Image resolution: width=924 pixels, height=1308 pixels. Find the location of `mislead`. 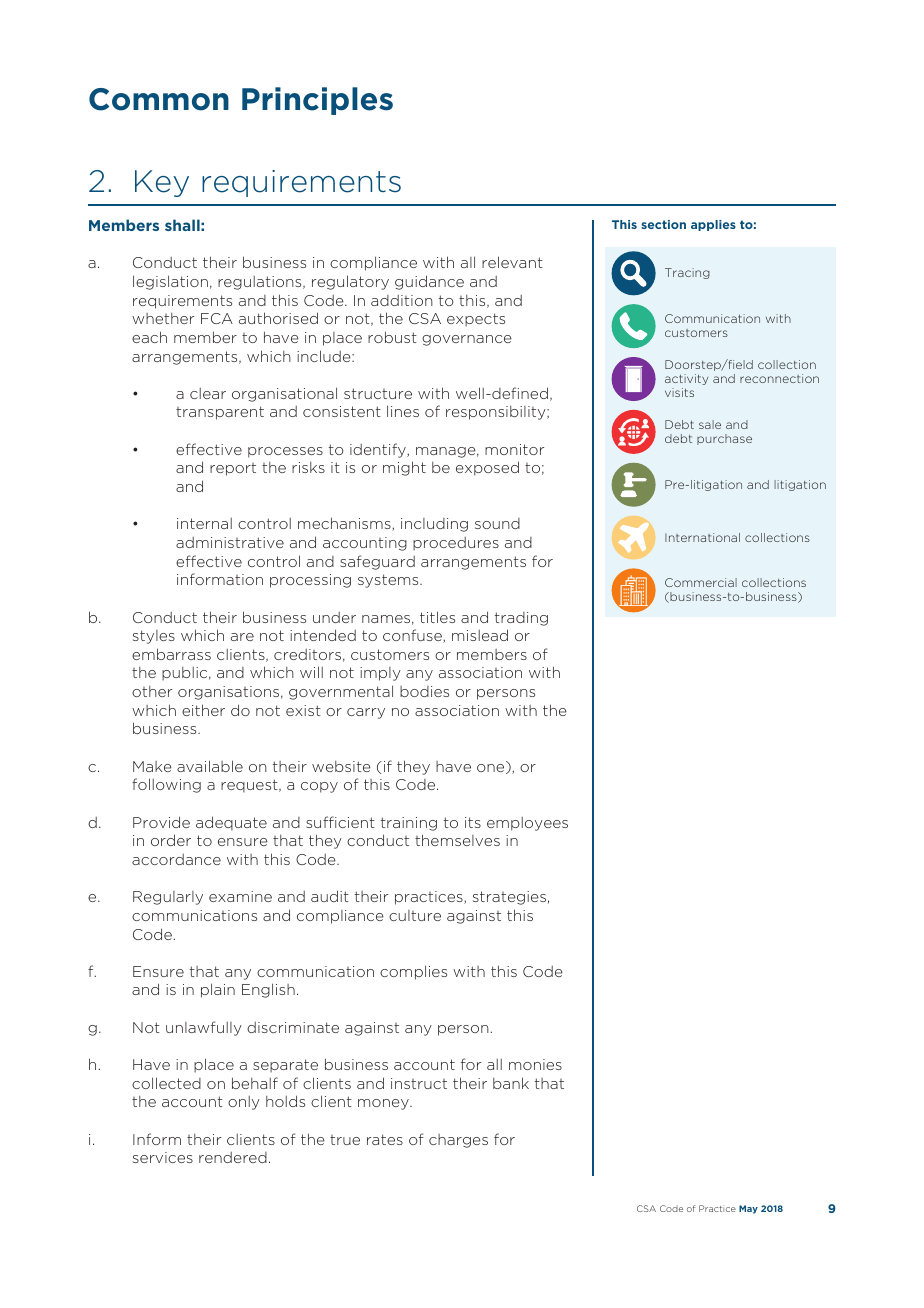

mislead is located at coordinates (480, 635).
